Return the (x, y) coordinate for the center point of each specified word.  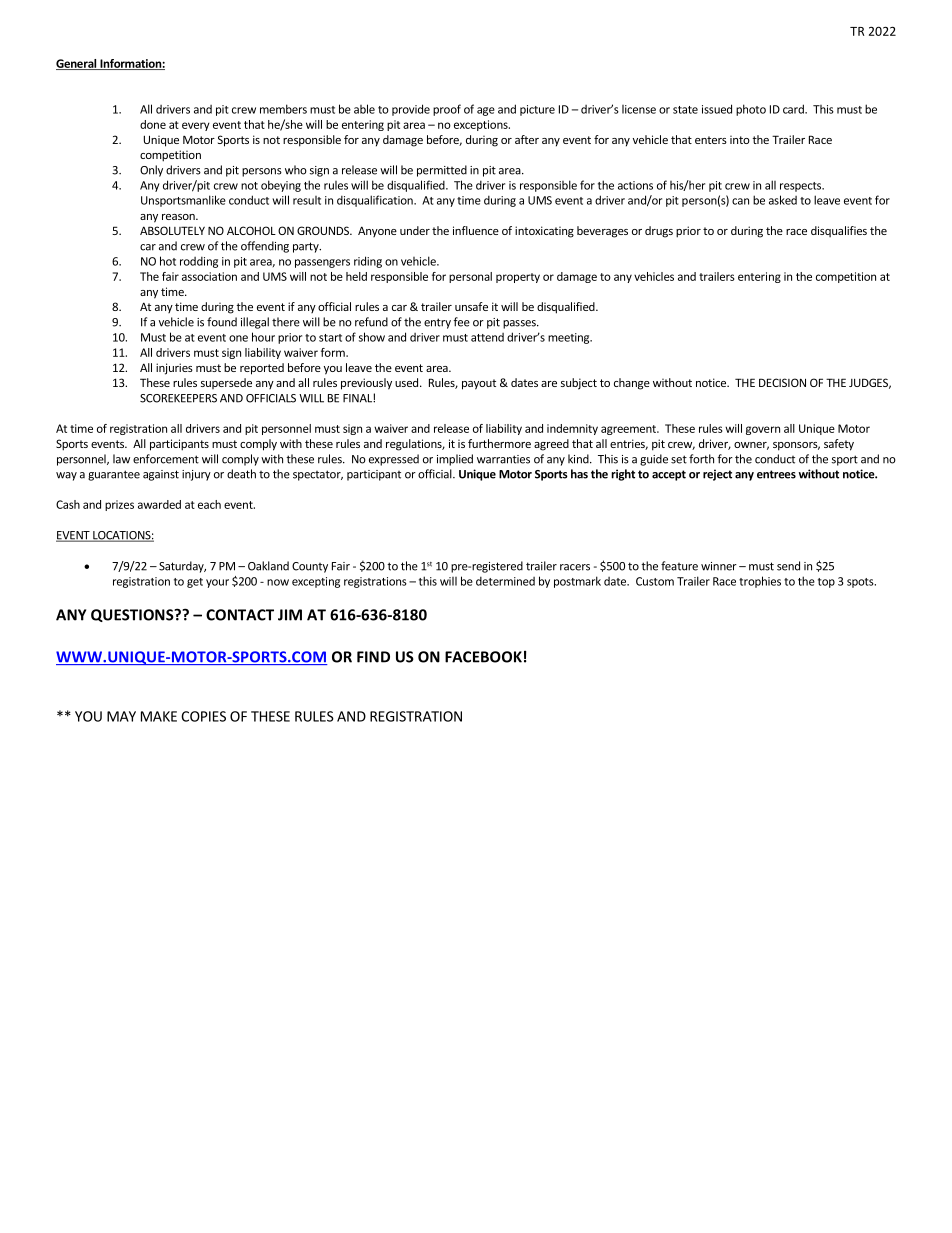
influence (476, 230)
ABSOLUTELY (172, 230)
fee (462, 322)
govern (763, 430)
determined (505, 581)
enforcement (166, 459)
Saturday (182, 567)
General (77, 64)
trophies (760, 582)
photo (751, 110)
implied (455, 460)
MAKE (159, 716)
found (222, 322)
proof (447, 110)
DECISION (782, 382)
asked (783, 200)
